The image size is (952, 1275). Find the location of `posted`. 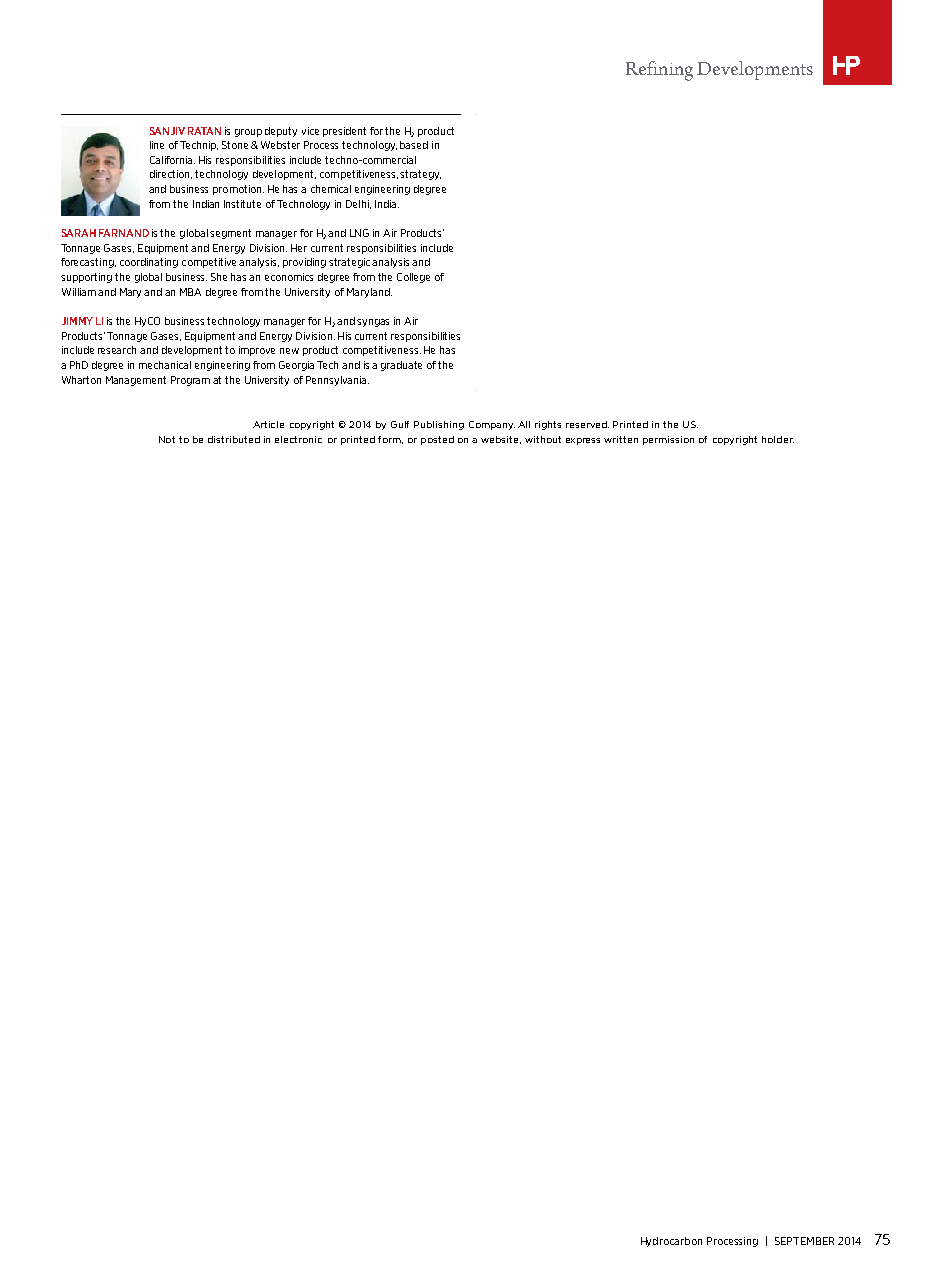

posted is located at coordinates (437, 440).
